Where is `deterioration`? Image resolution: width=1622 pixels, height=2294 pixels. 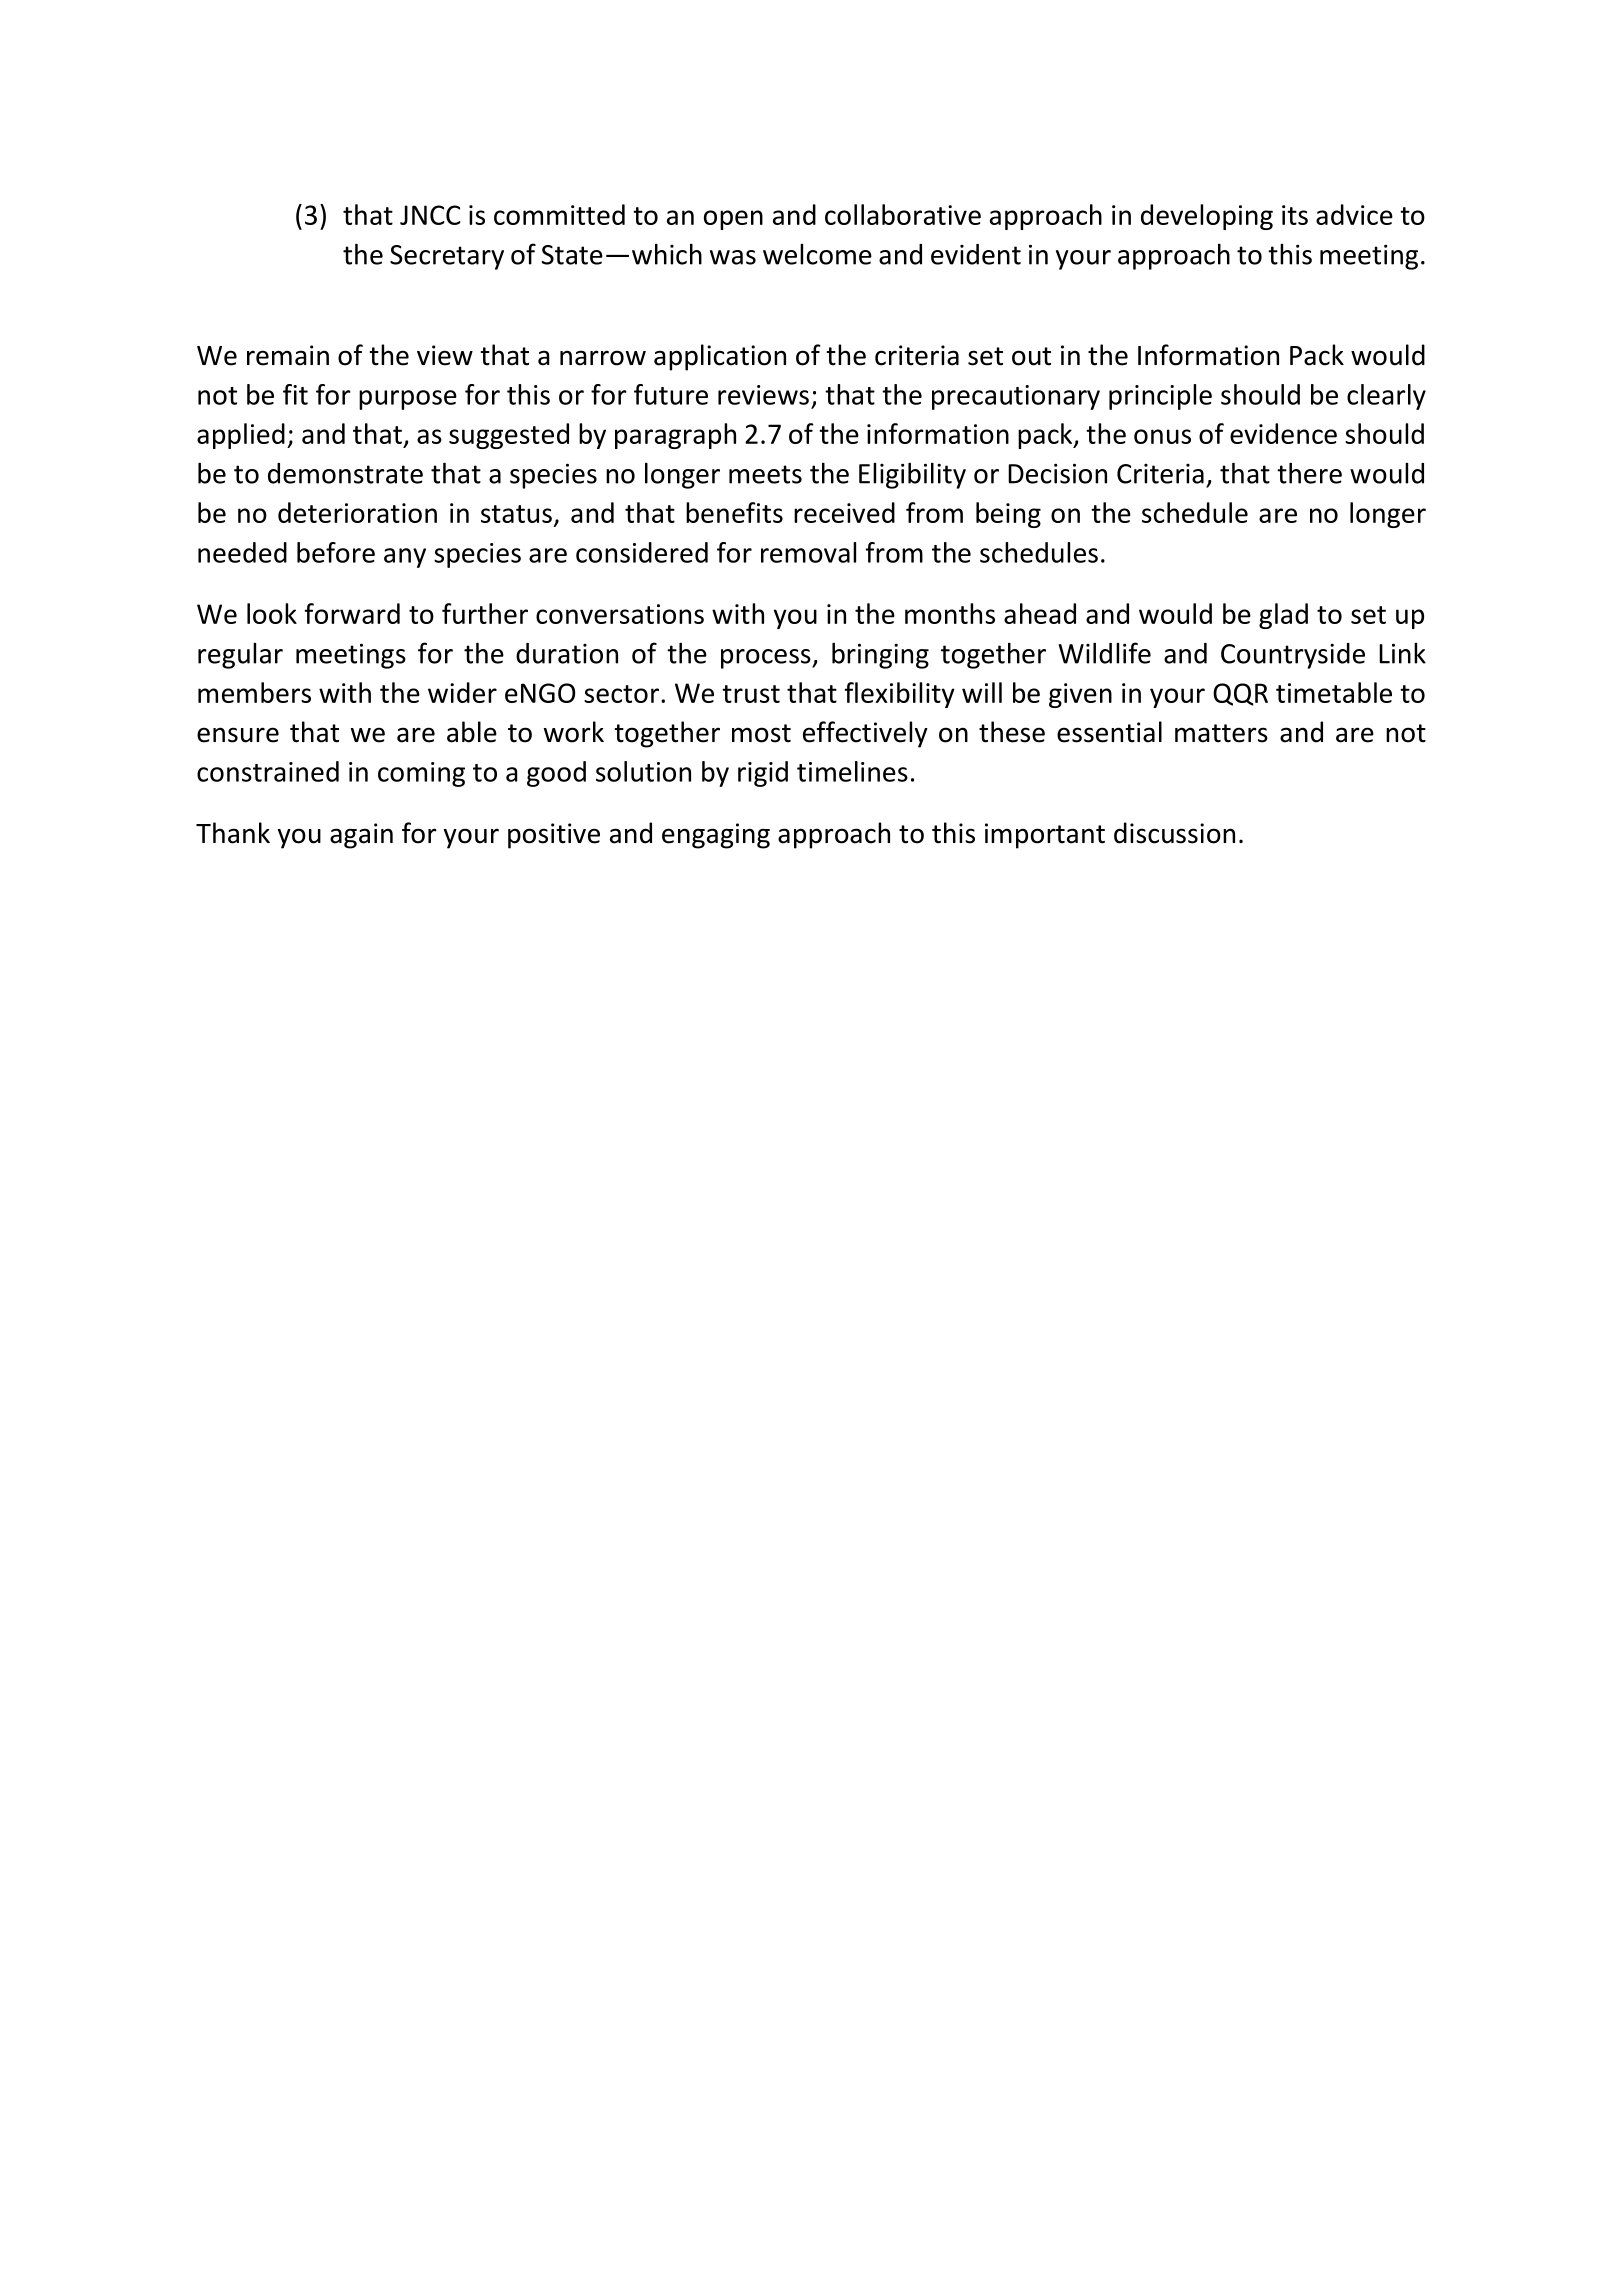 deterioration is located at coordinates (357, 512).
